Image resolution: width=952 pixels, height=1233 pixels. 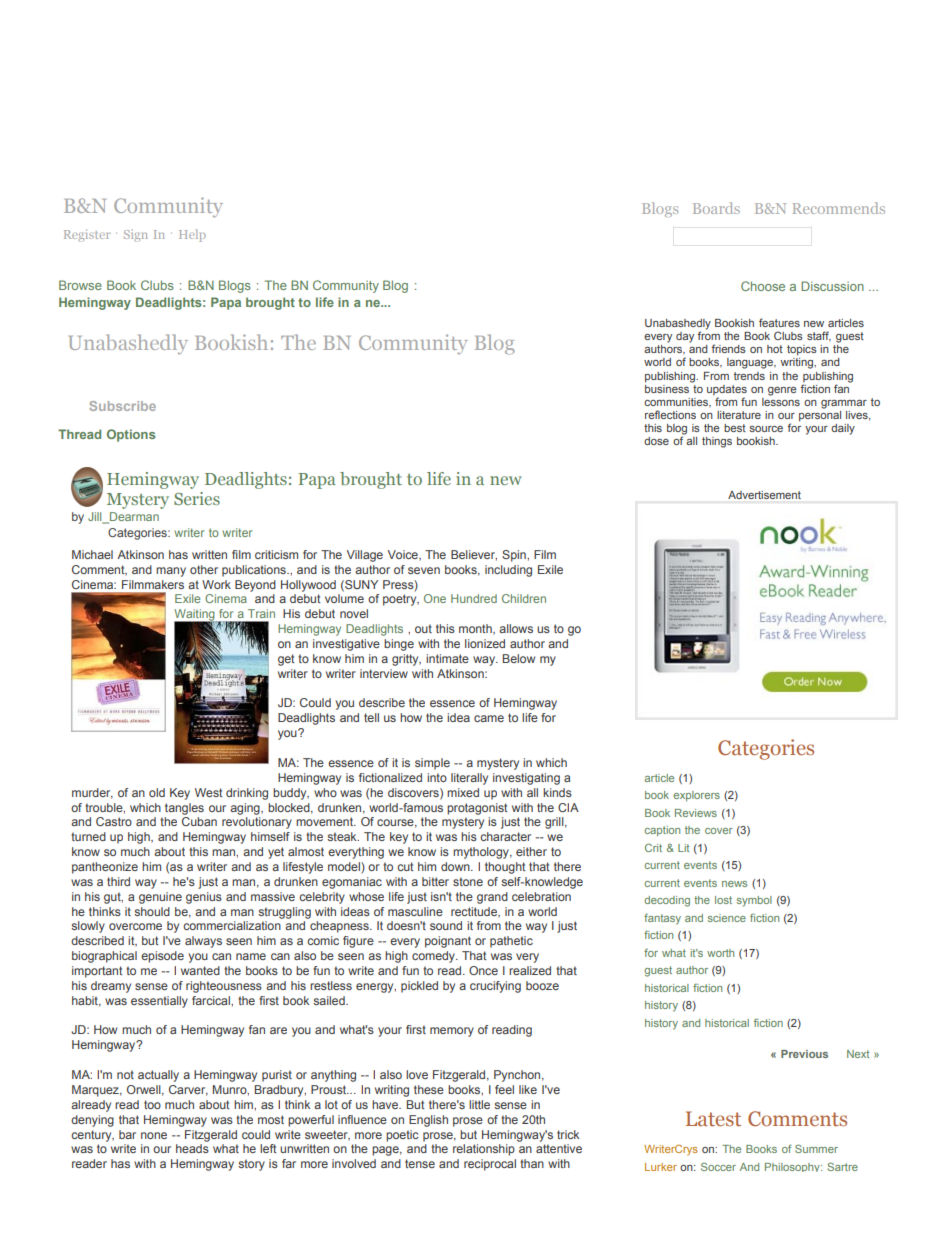 What do you see at coordinates (154, 1135) in the page?
I see `none` at bounding box center [154, 1135].
